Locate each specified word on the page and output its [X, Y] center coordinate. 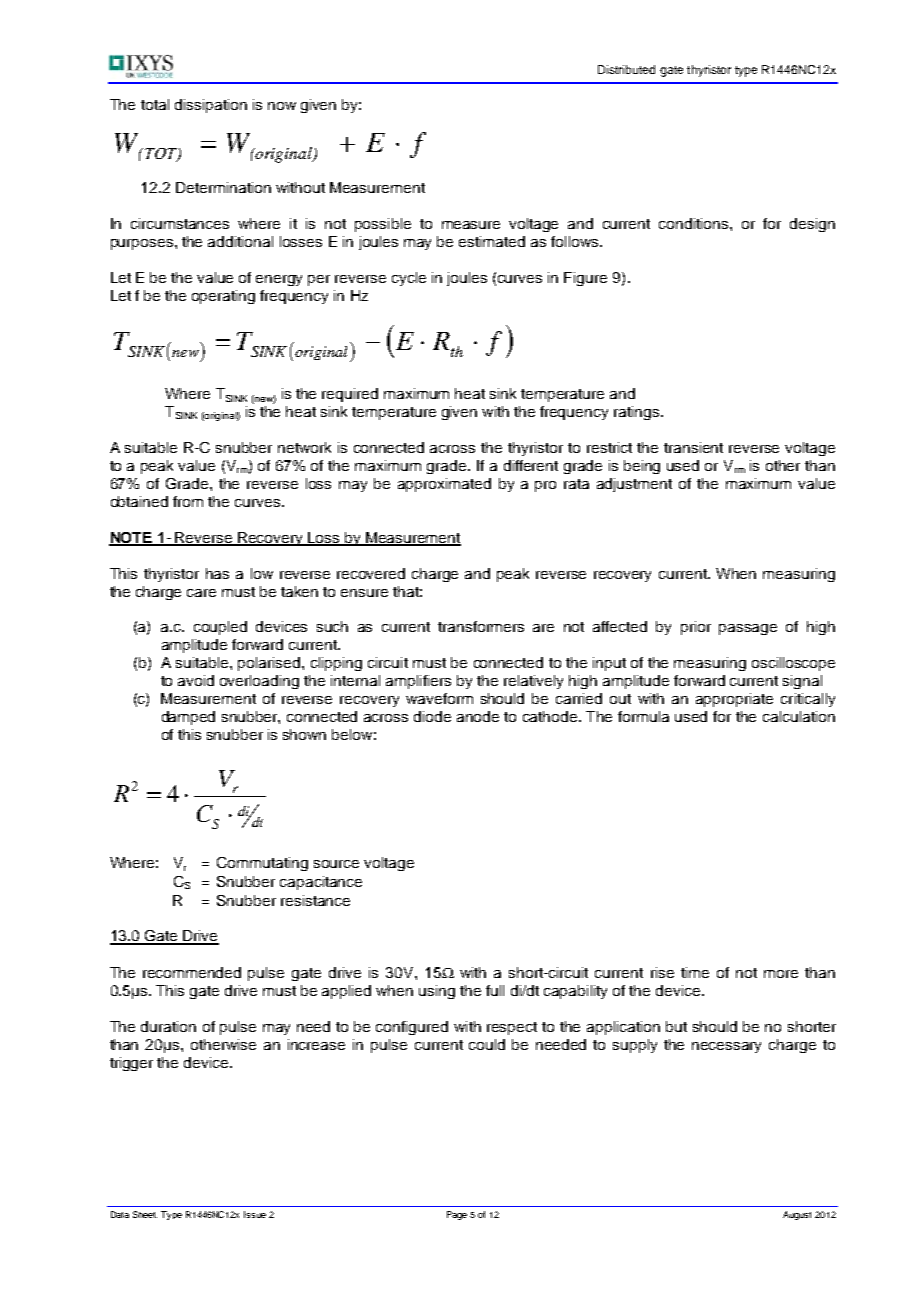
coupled [220, 628]
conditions [695, 223]
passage [748, 629]
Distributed [626, 69]
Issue [255, 1214]
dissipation [211, 106]
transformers [481, 626]
